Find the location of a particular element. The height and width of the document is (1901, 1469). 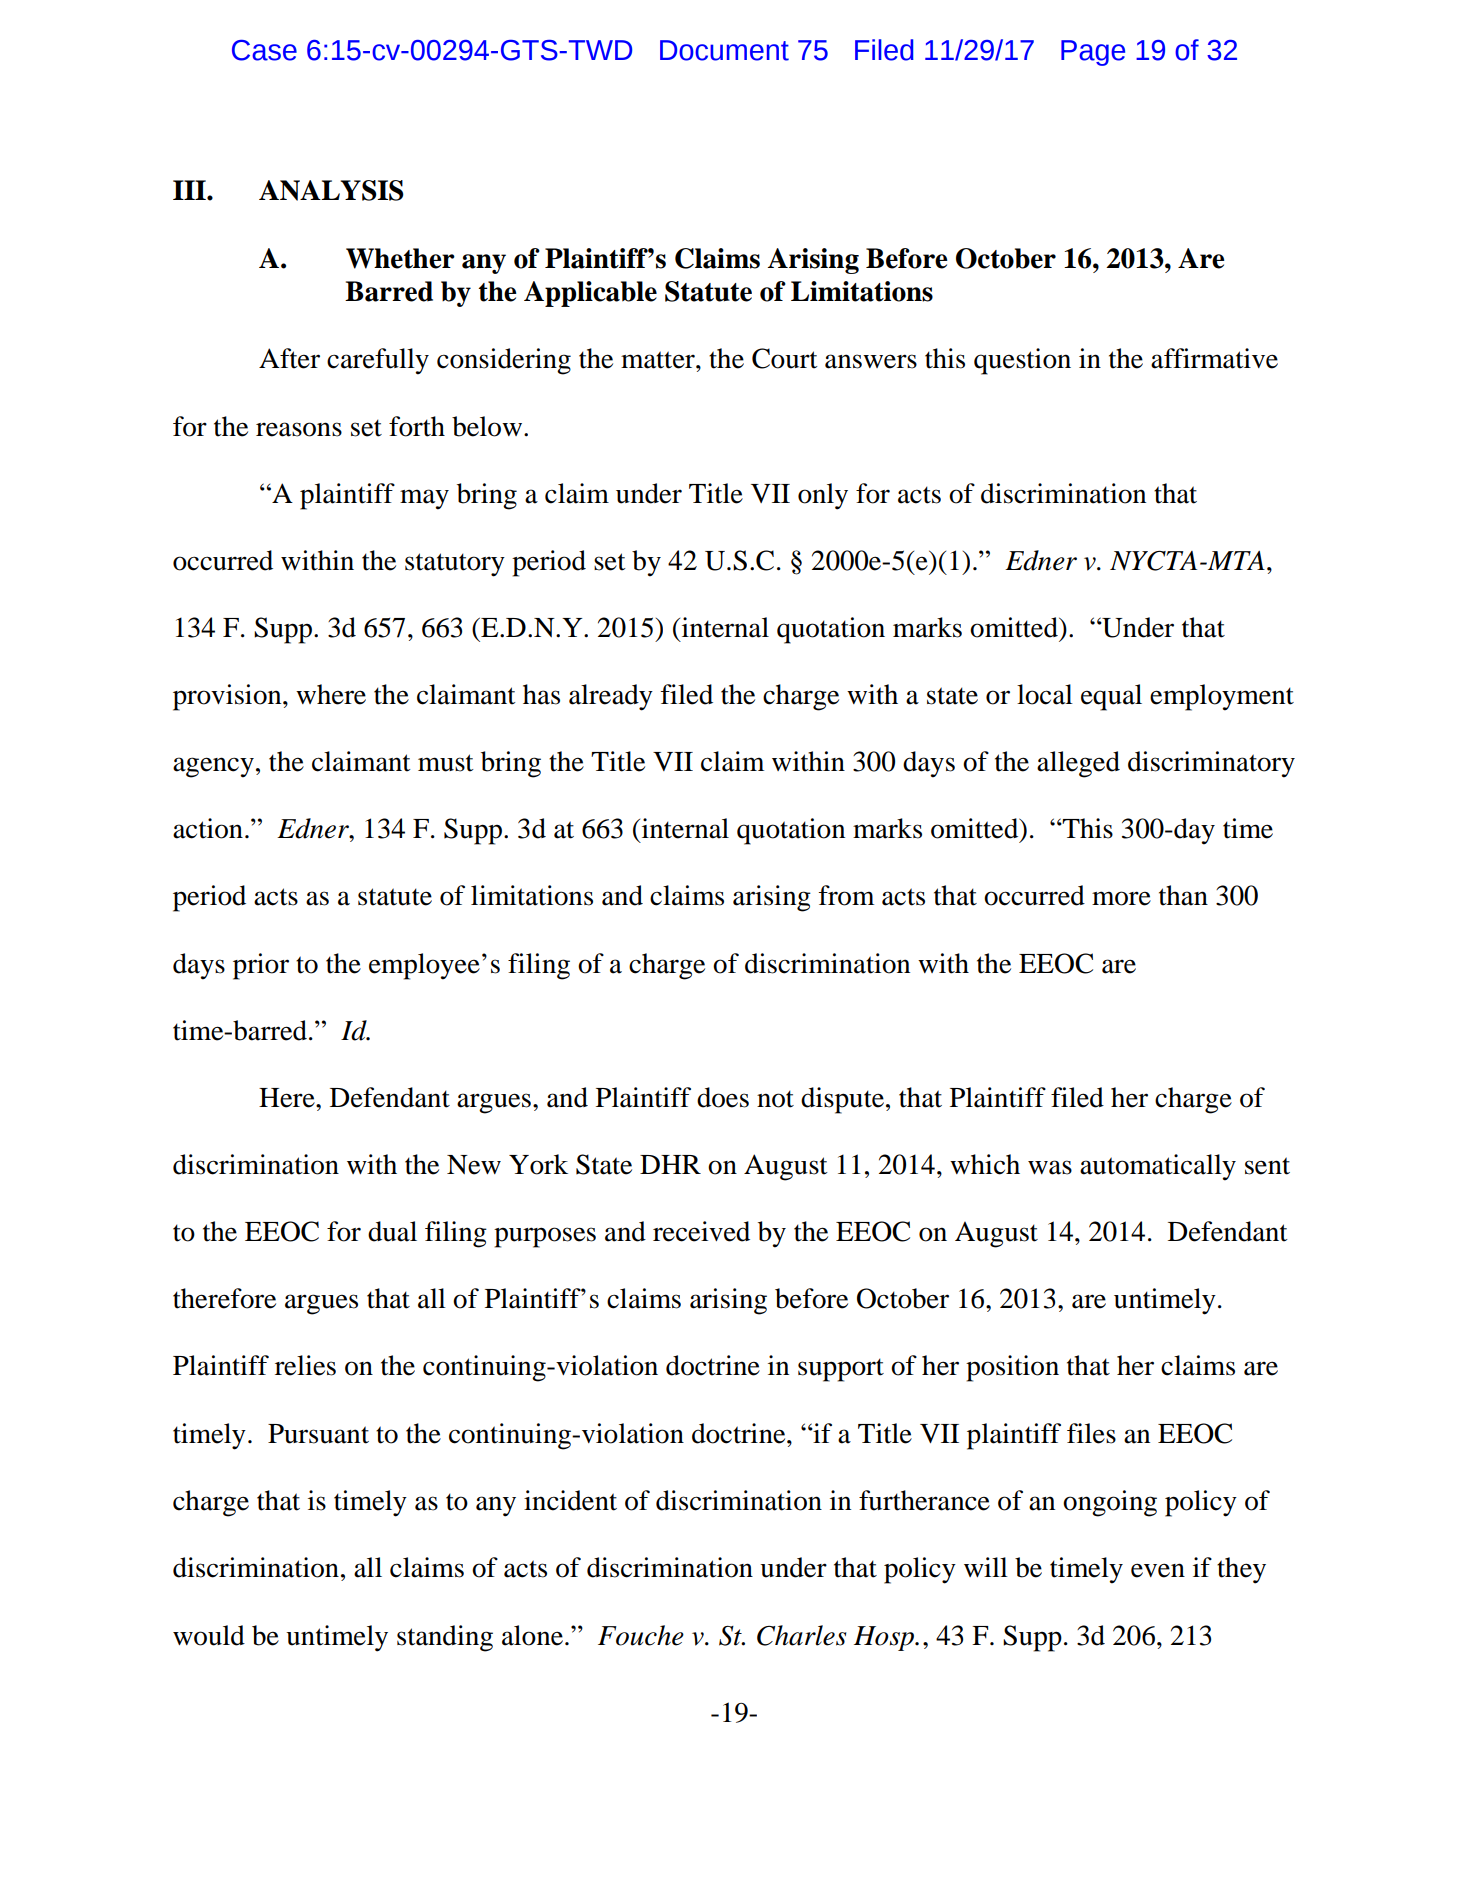

Charles is located at coordinates (801, 1635).
